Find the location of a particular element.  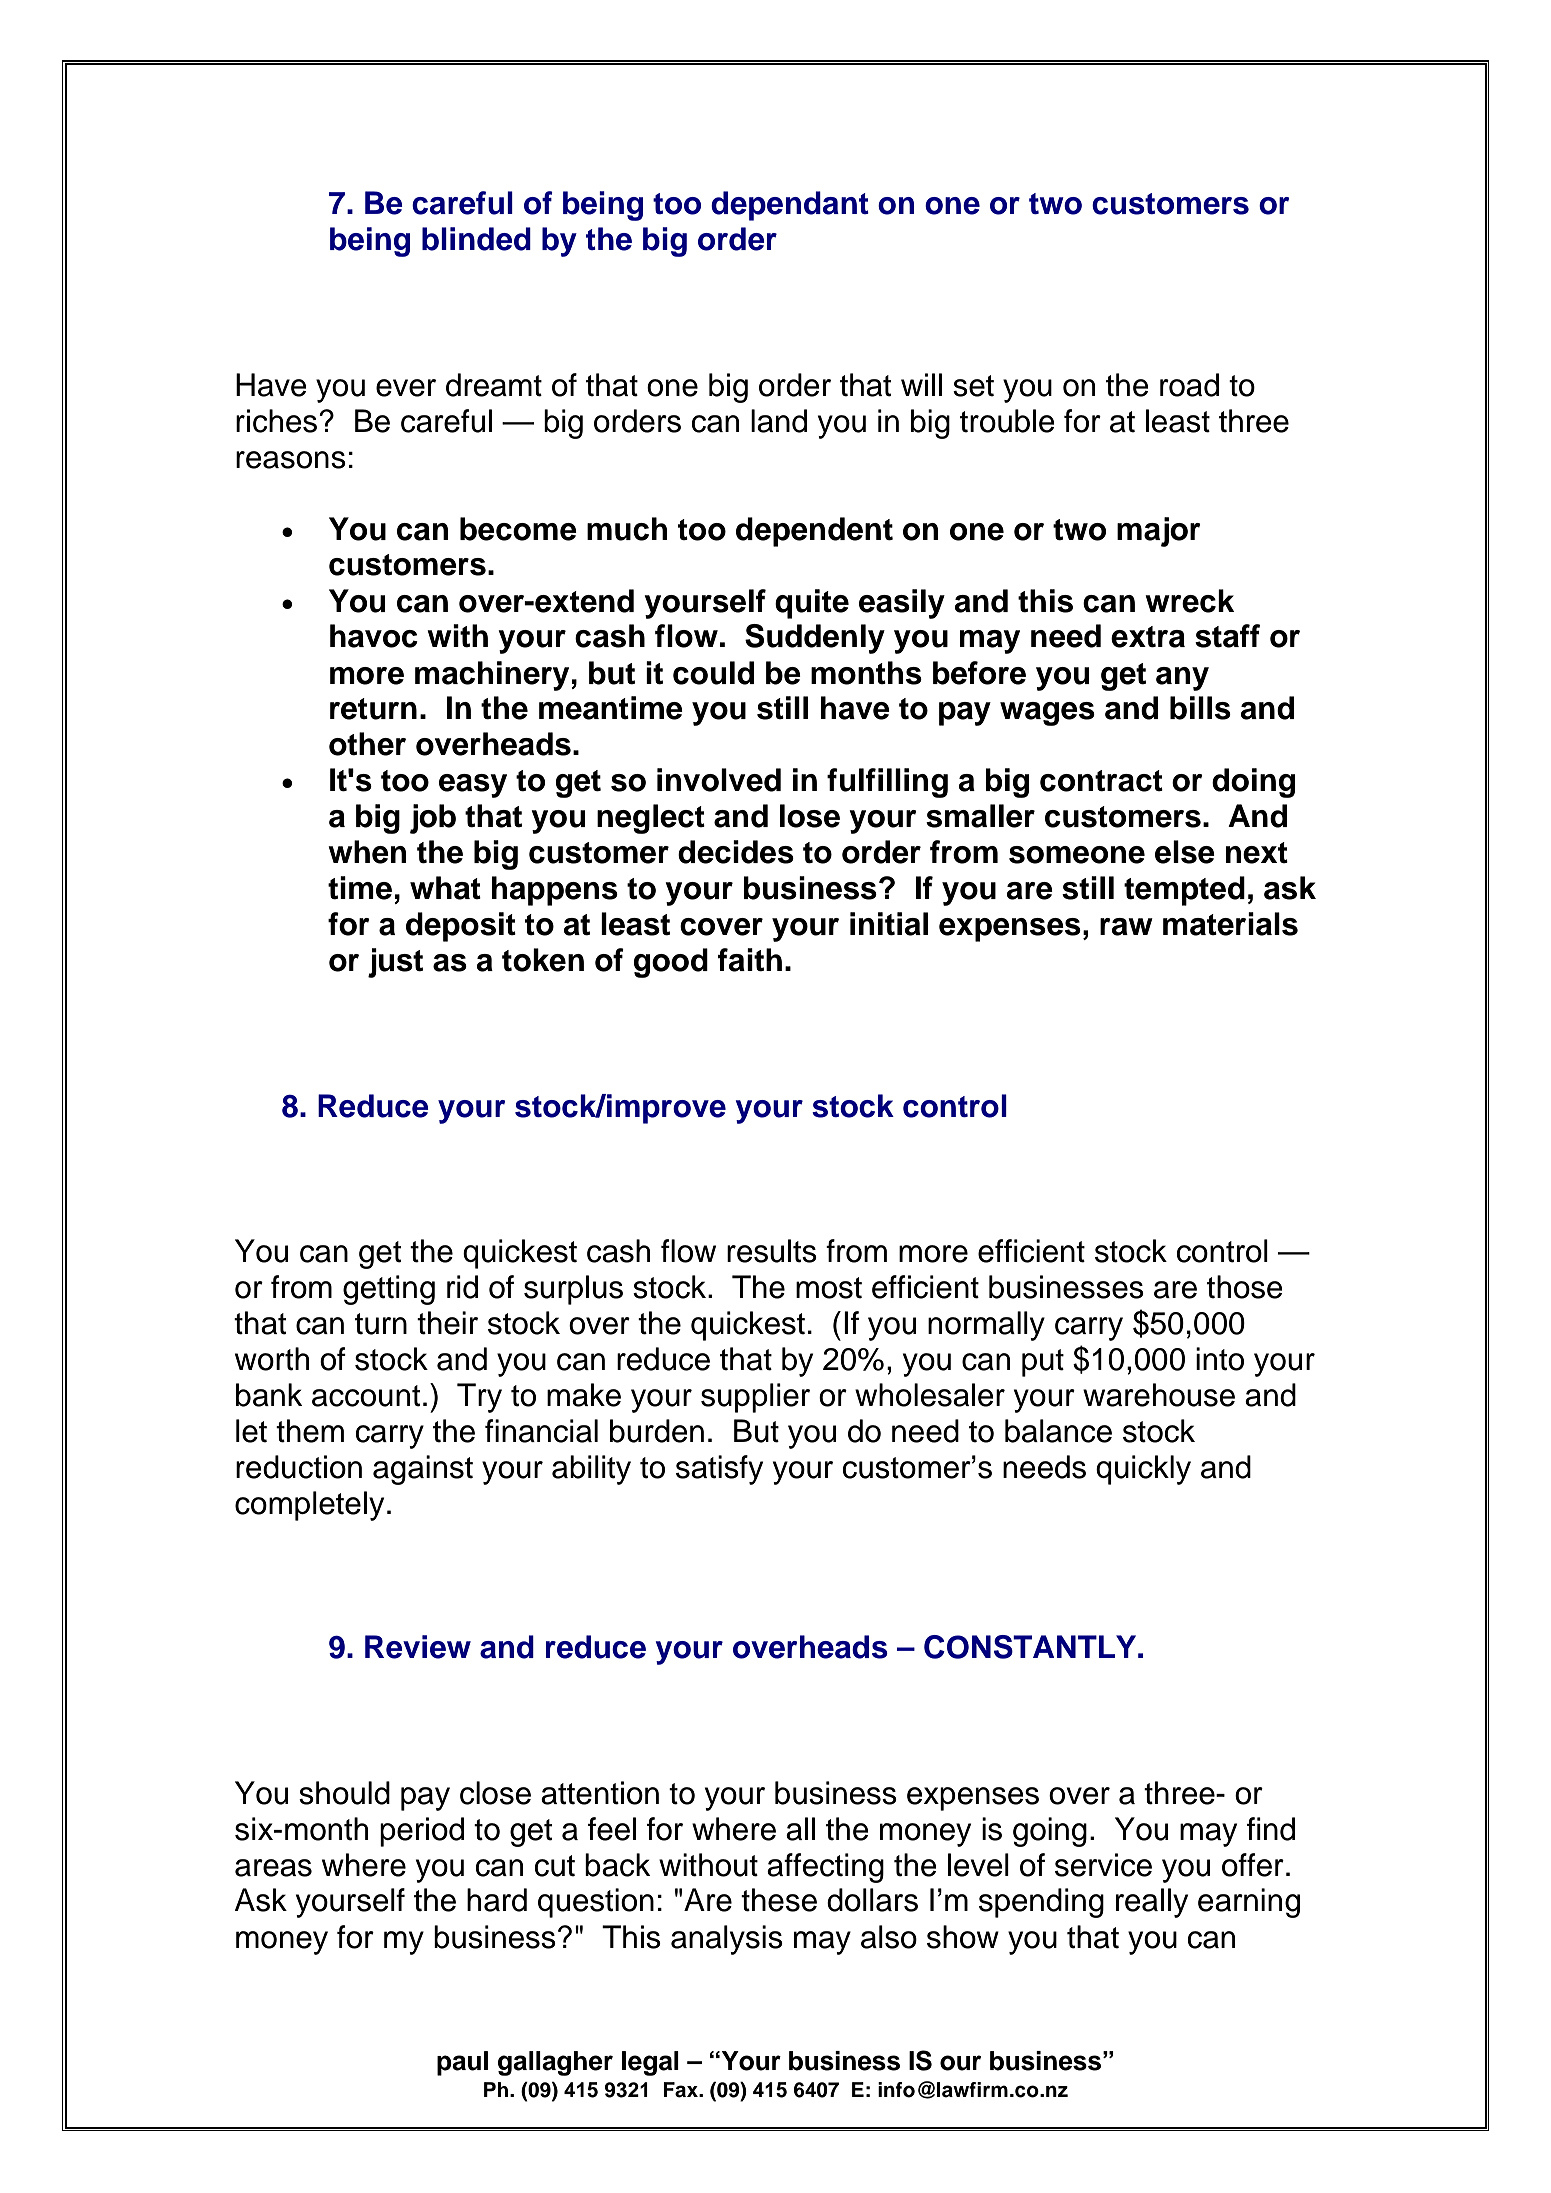

dependant is located at coordinates (790, 206).
